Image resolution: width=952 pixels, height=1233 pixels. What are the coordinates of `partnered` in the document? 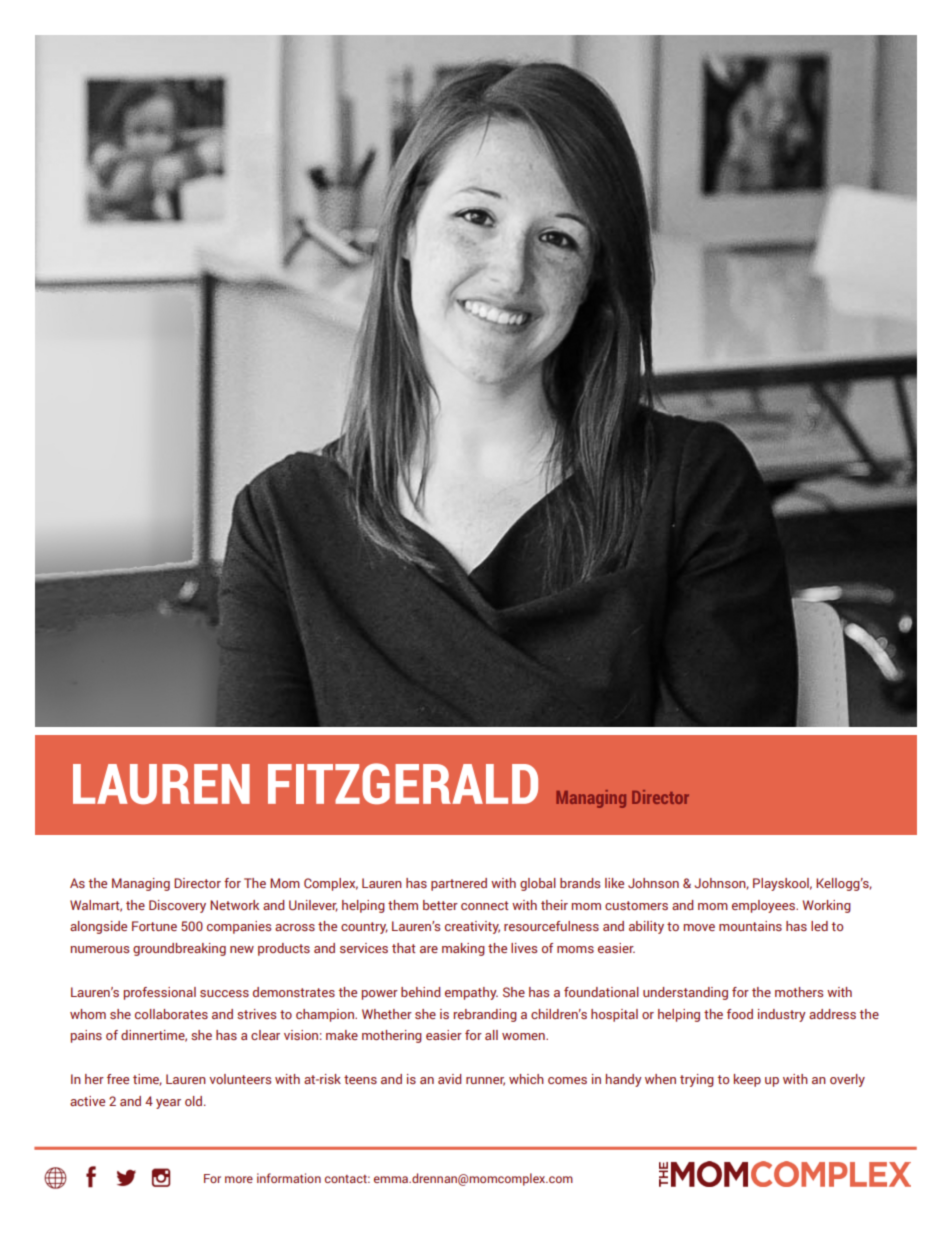 It's located at (459, 884).
